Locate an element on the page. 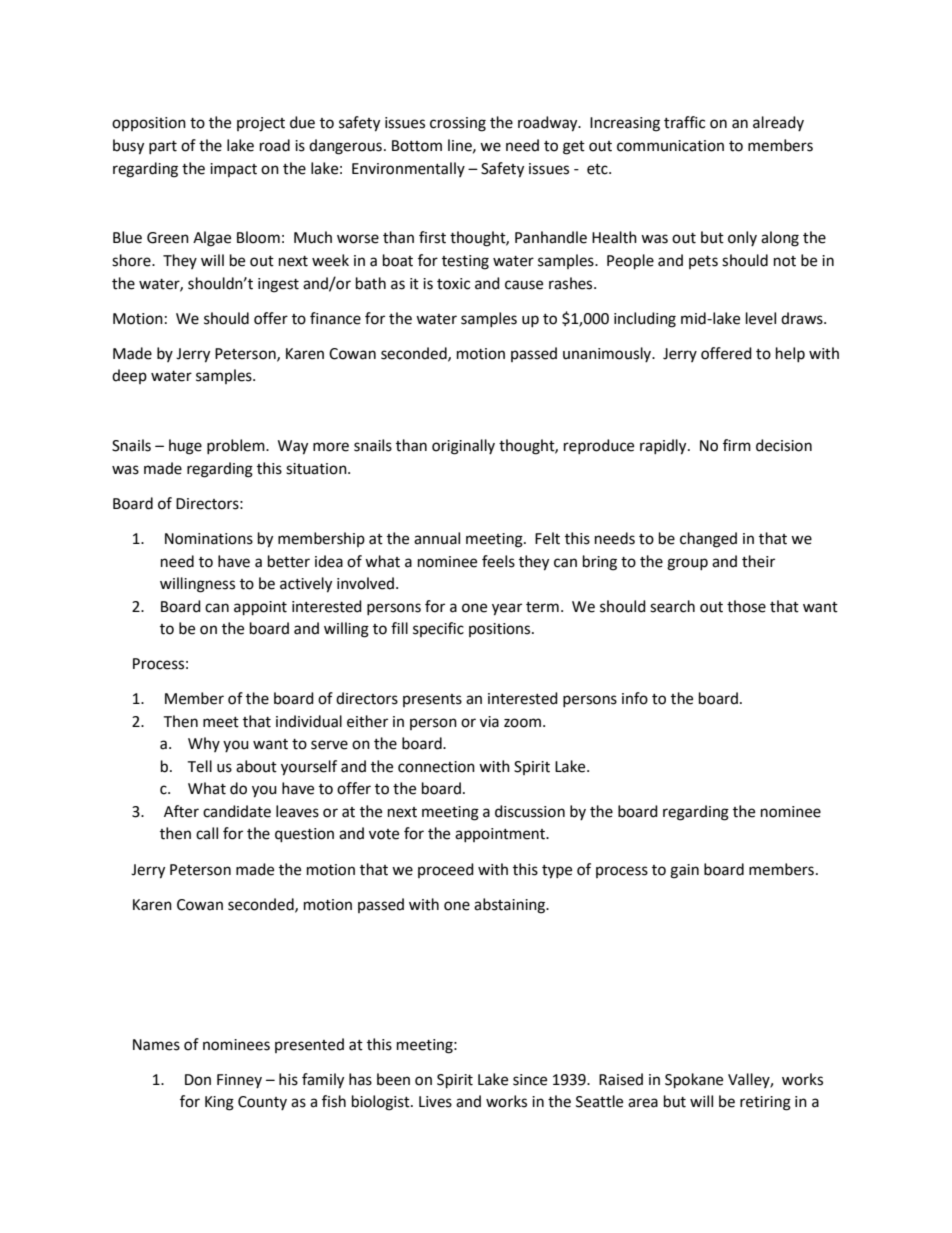  Spokane is located at coordinates (694, 1081).
